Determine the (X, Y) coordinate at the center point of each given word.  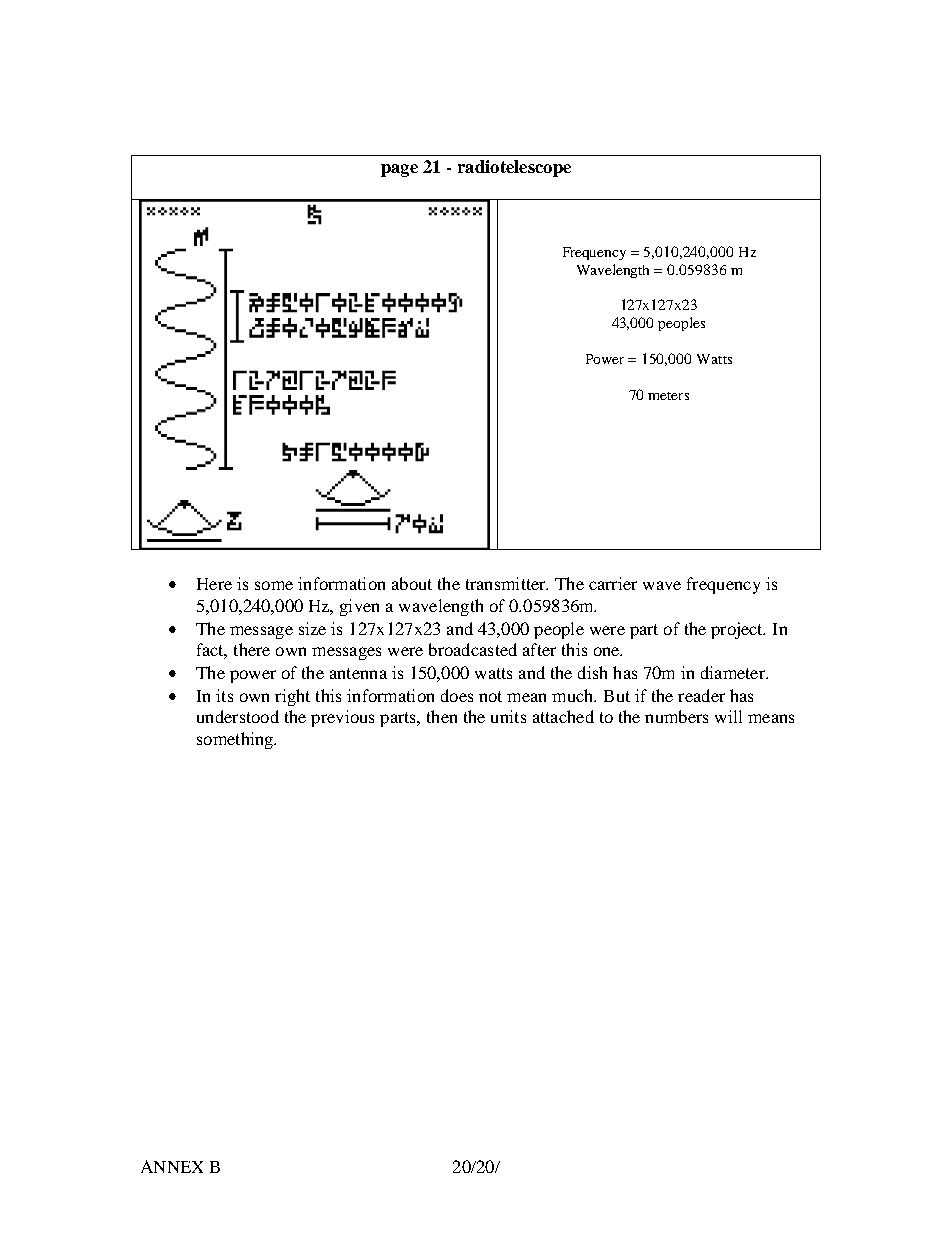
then (442, 716)
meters (668, 396)
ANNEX (172, 1166)
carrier (613, 583)
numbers (676, 716)
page (399, 170)
